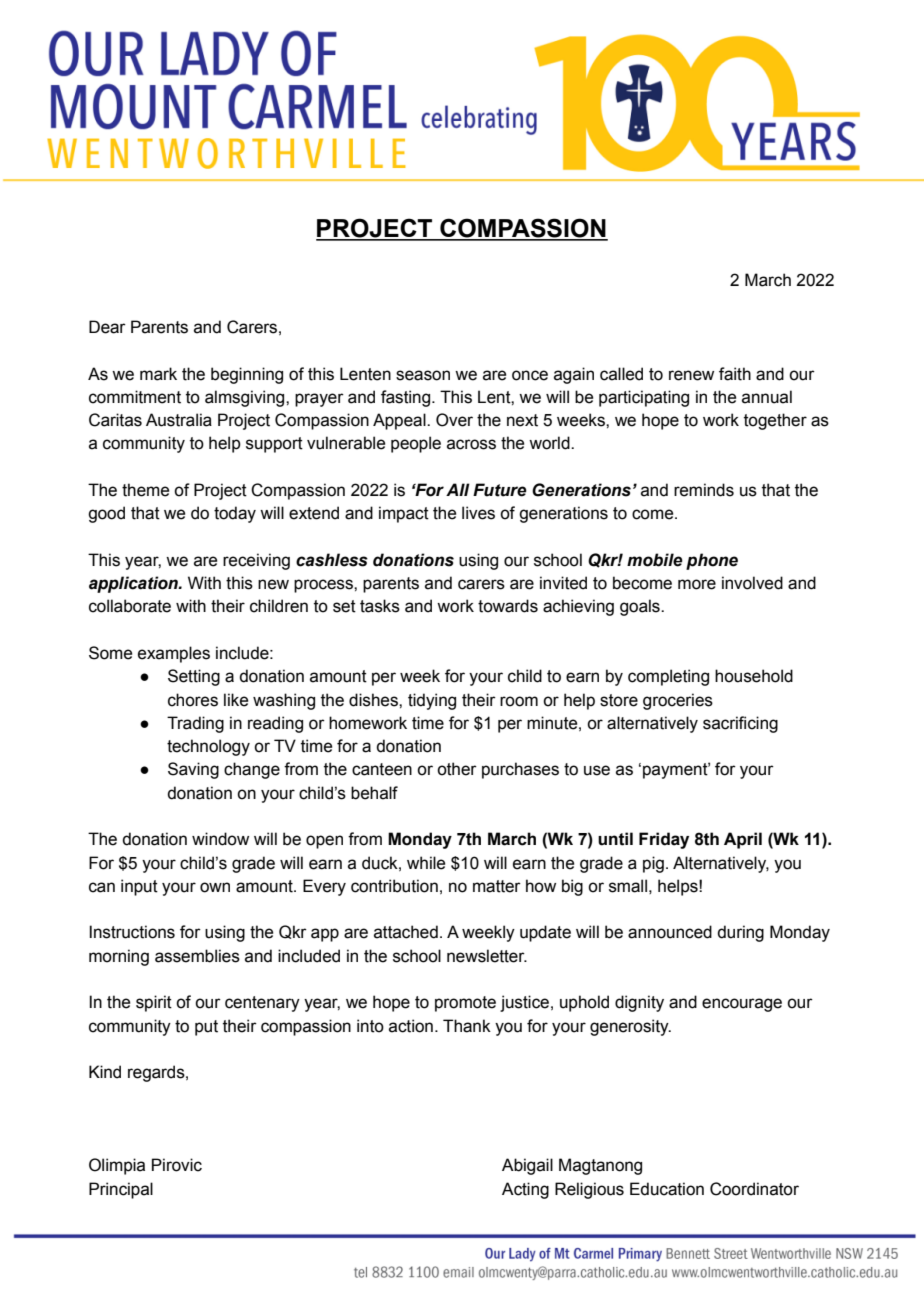  Describe the element at coordinates (712, 561) in the document. I see `phone` at that location.
